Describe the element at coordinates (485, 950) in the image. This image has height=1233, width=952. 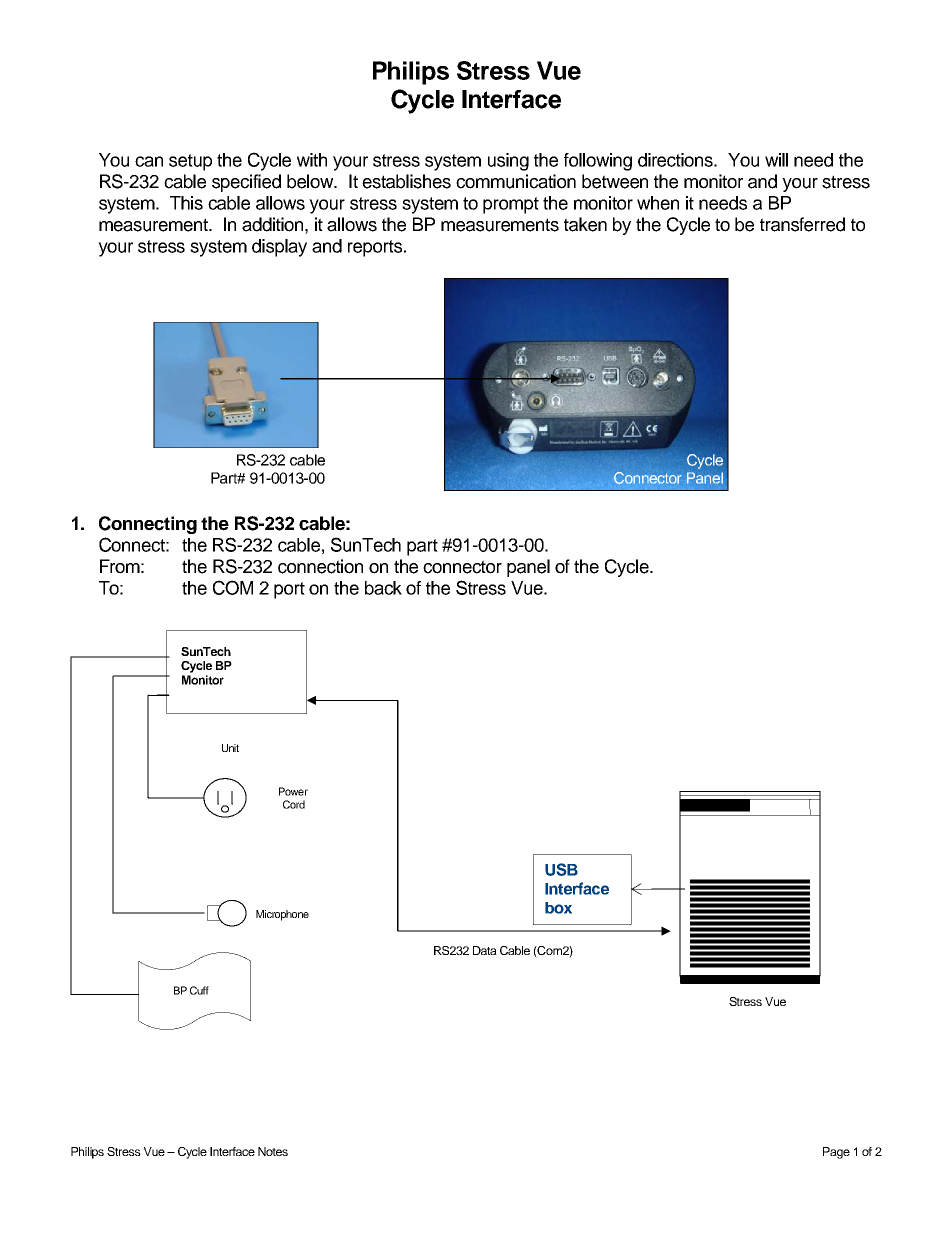
I see `Data` at that location.
